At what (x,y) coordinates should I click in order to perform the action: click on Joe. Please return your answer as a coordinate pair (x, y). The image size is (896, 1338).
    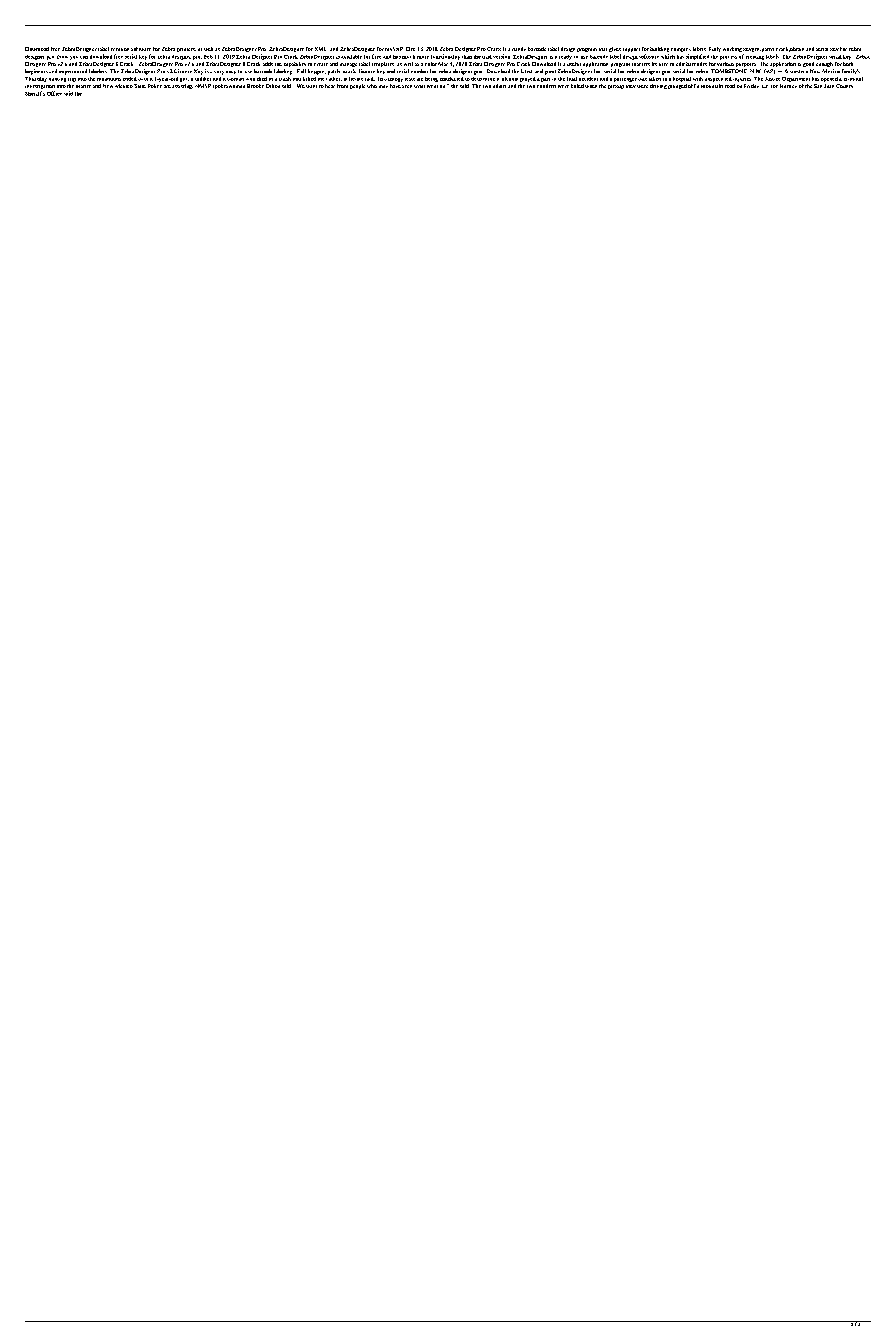
    Looking at the image, I should click on (774, 86).
